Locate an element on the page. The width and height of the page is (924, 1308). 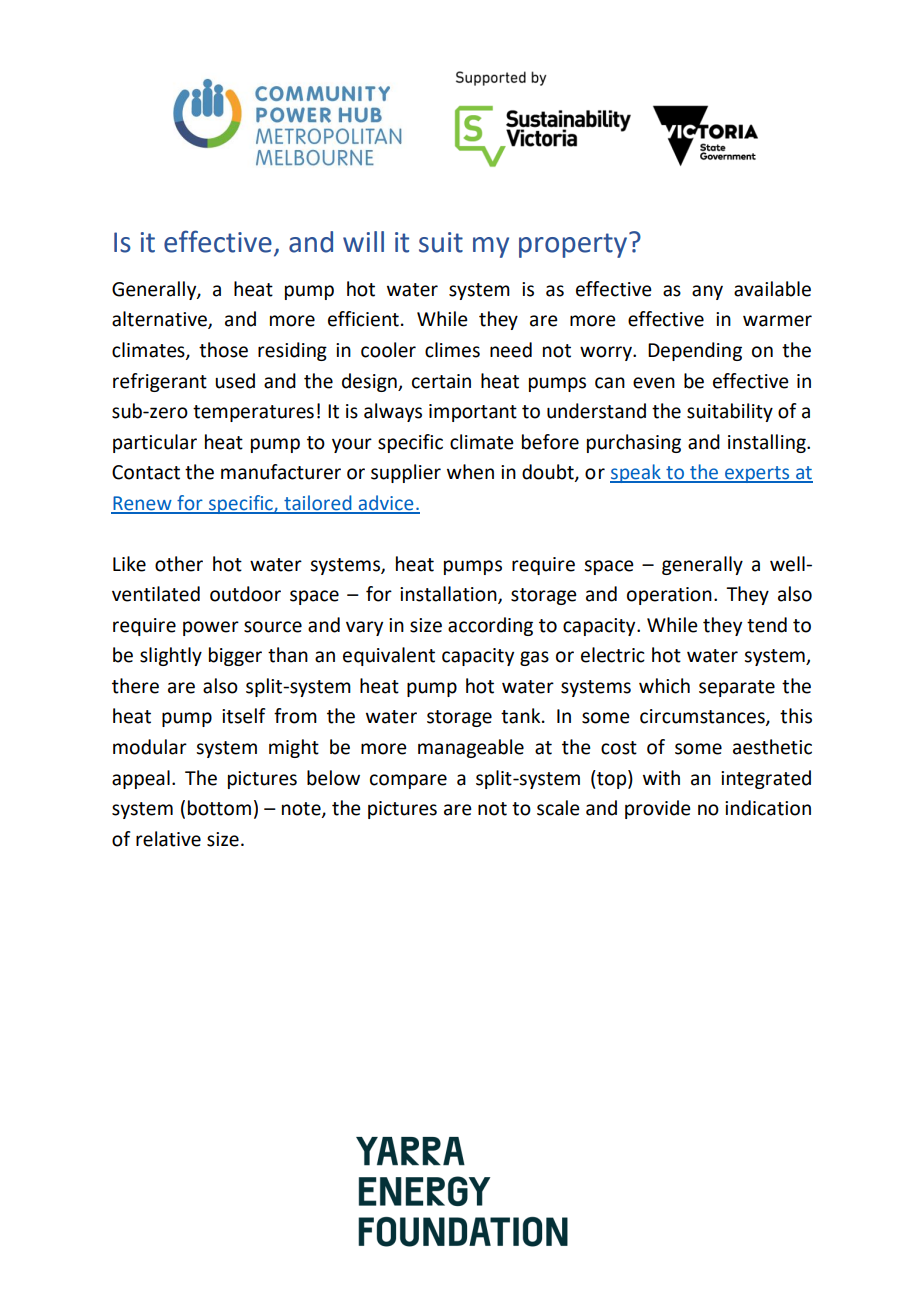
according is located at coordinates (490, 626).
